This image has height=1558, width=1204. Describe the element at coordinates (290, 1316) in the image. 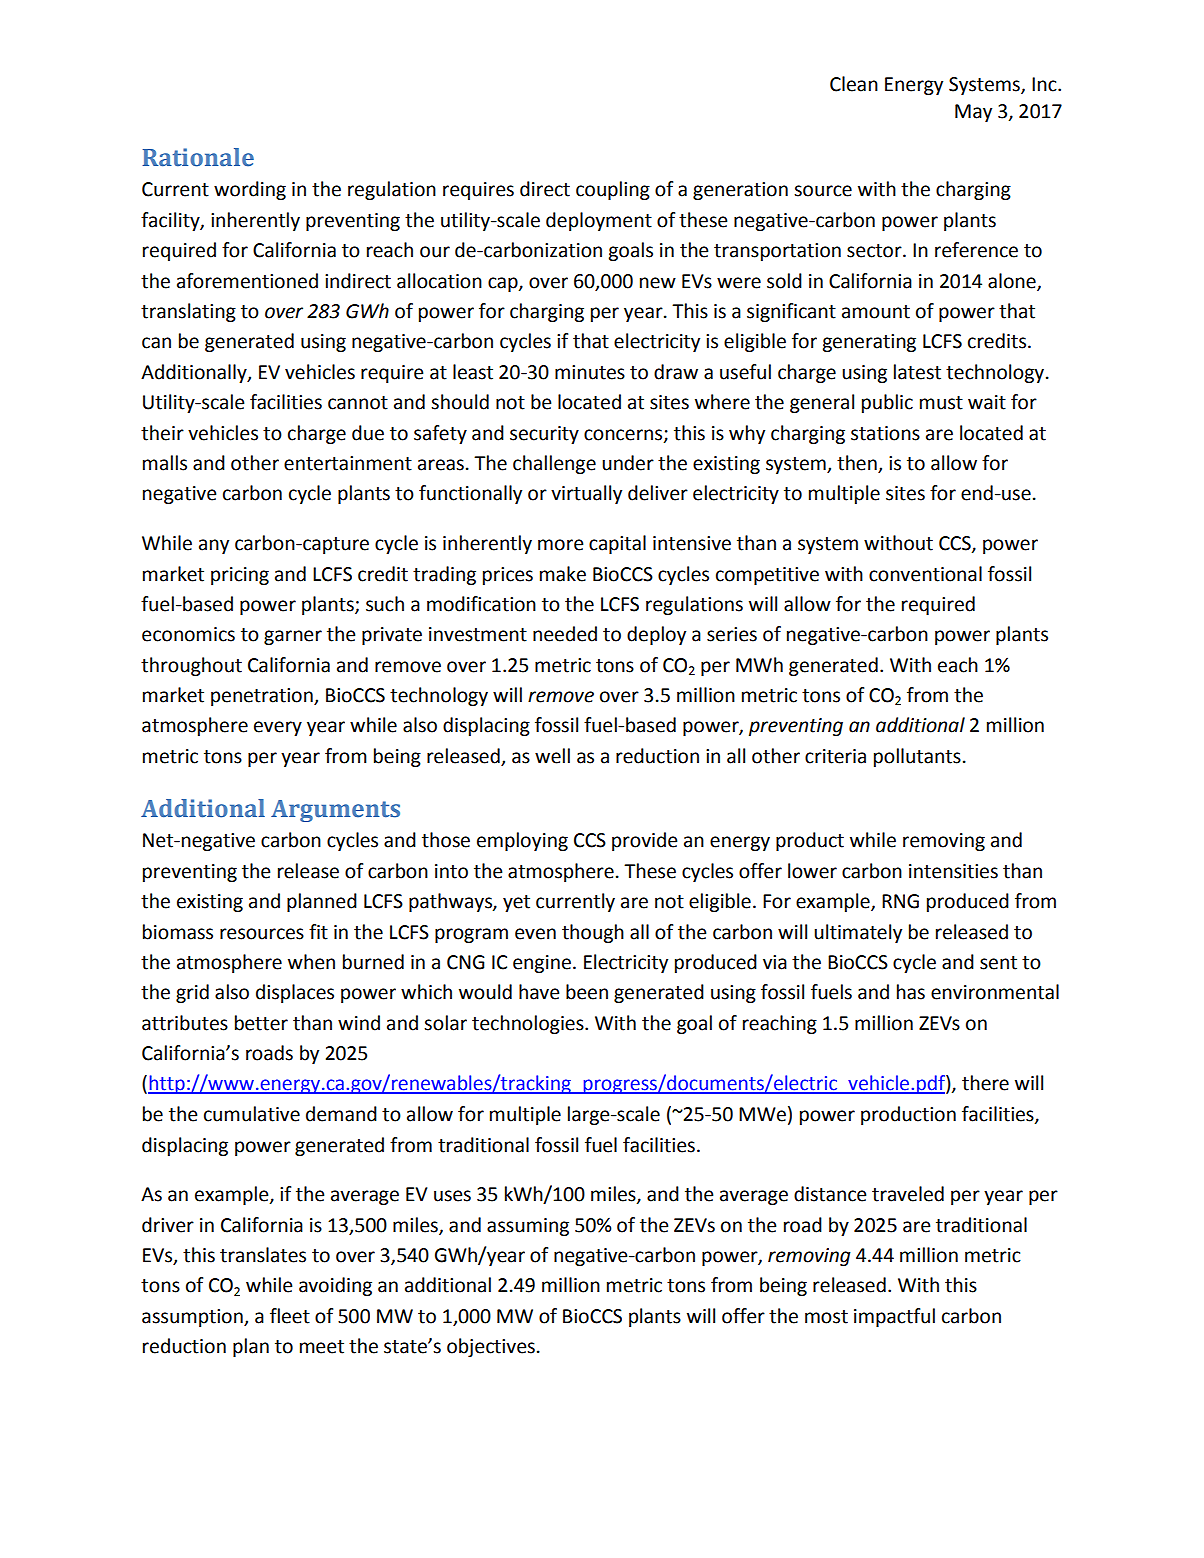

I see `fleet` at that location.
